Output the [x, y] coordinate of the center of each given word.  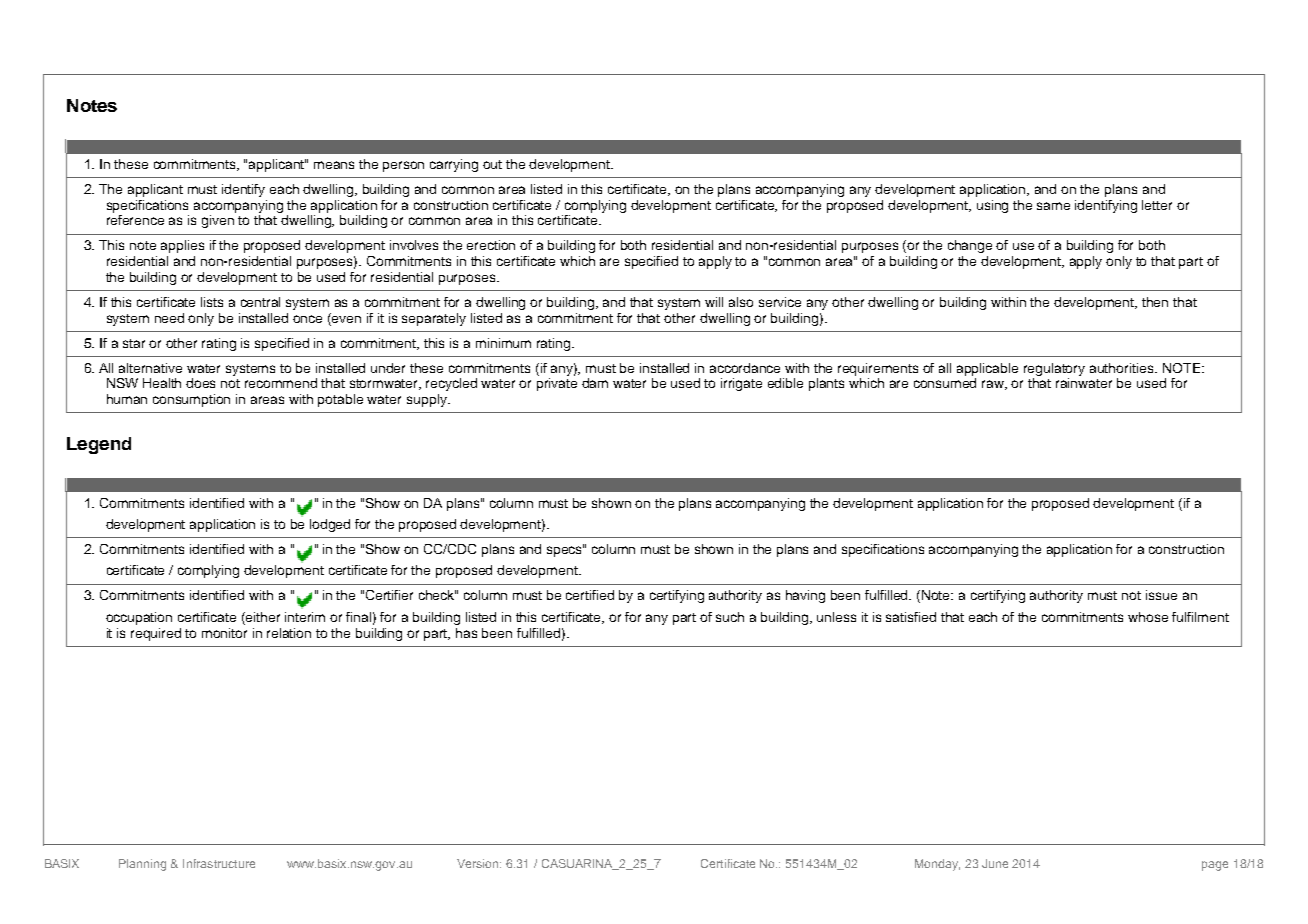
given [218, 221]
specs [565, 550]
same [1053, 206]
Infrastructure [219, 863]
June [995, 863]
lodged [330, 525]
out [492, 164]
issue [1161, 595]
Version [479, 863]
